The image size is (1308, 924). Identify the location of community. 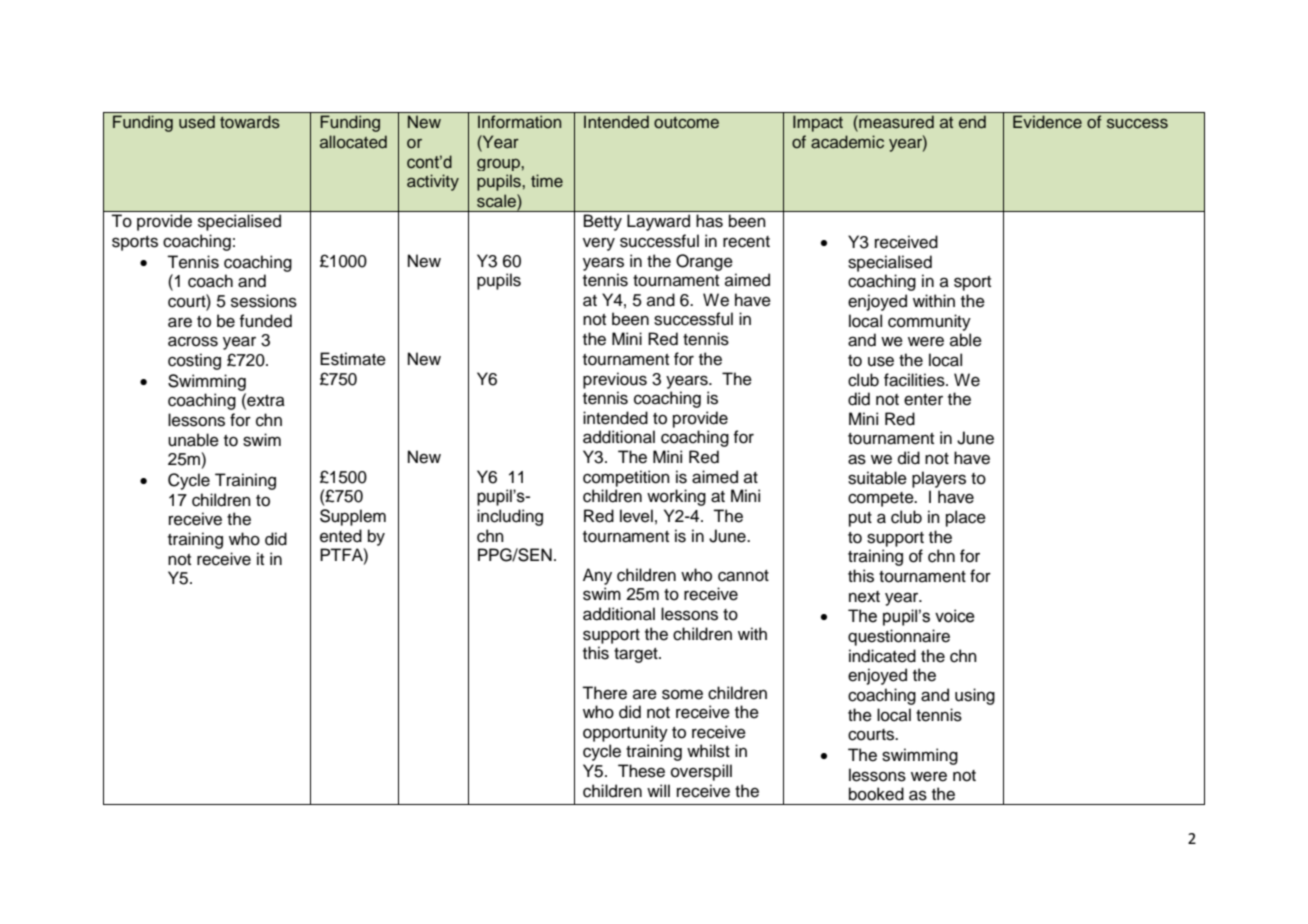
(929, 322).
